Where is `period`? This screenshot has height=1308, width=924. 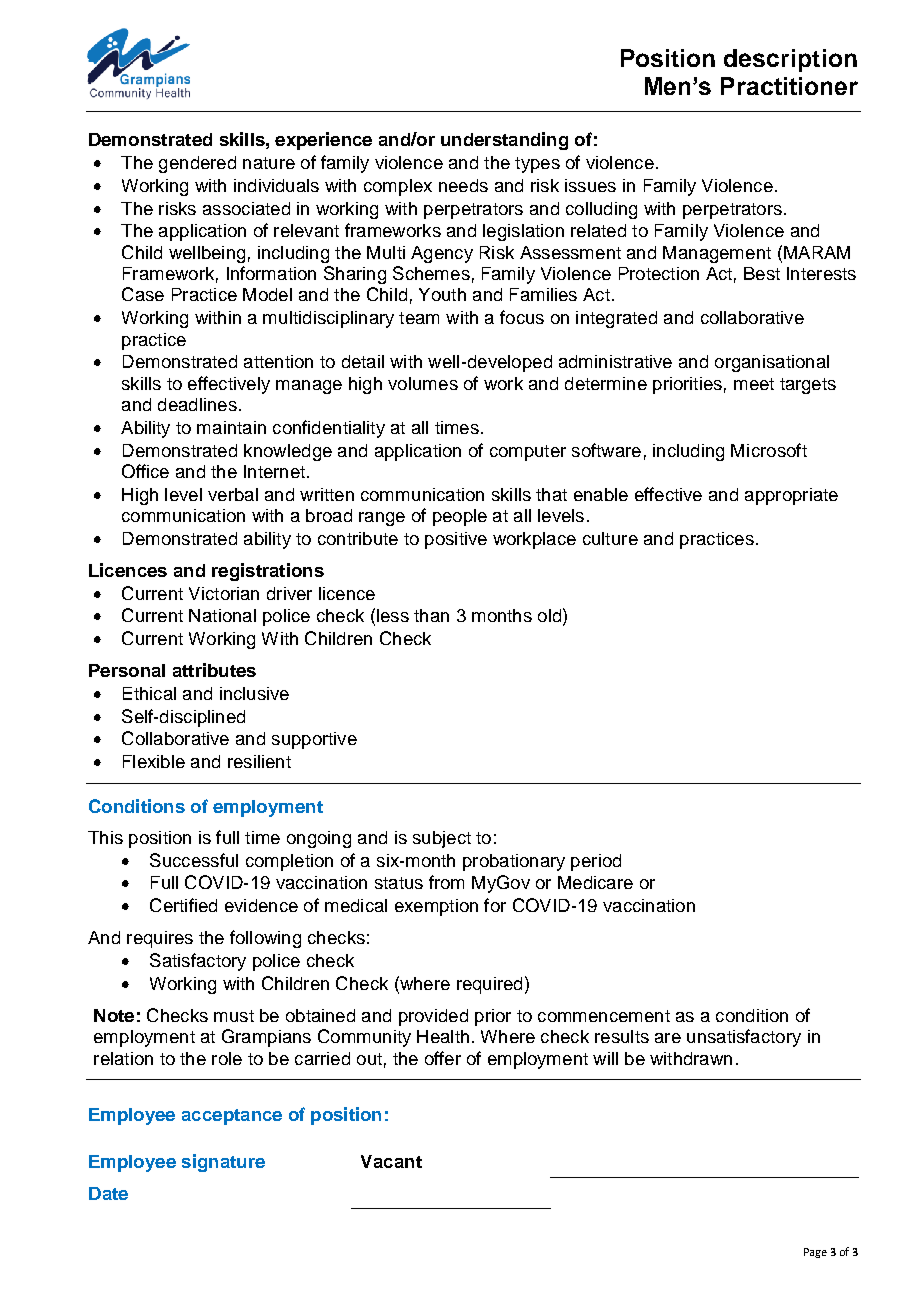 period is located at coordinates (596, 862).
